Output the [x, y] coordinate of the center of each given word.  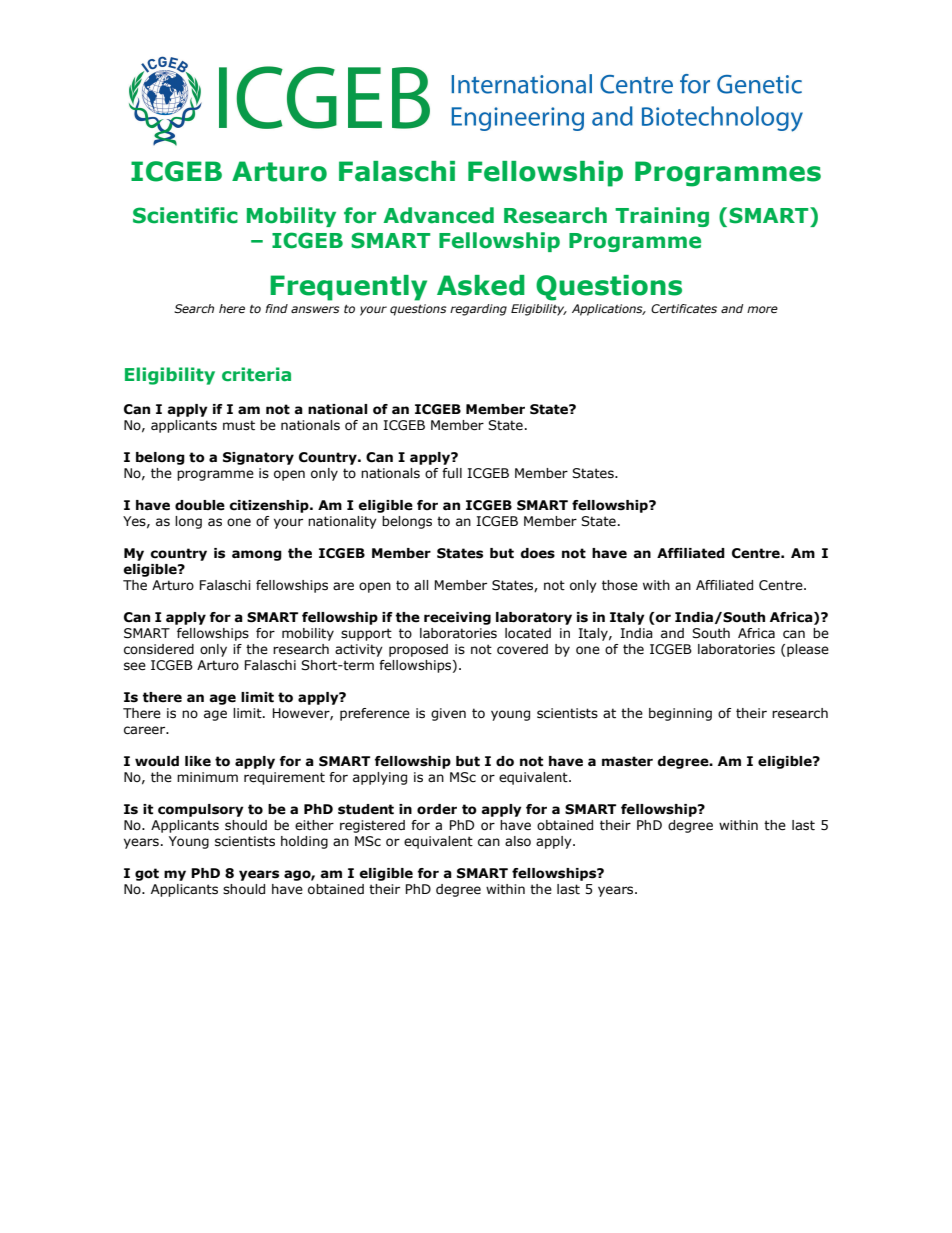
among [257, 555]
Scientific [185, 215]
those [620, 585]
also [518, 841]
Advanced [438, 215]
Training [662, 217]
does [537, 553]
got [147, 874]
